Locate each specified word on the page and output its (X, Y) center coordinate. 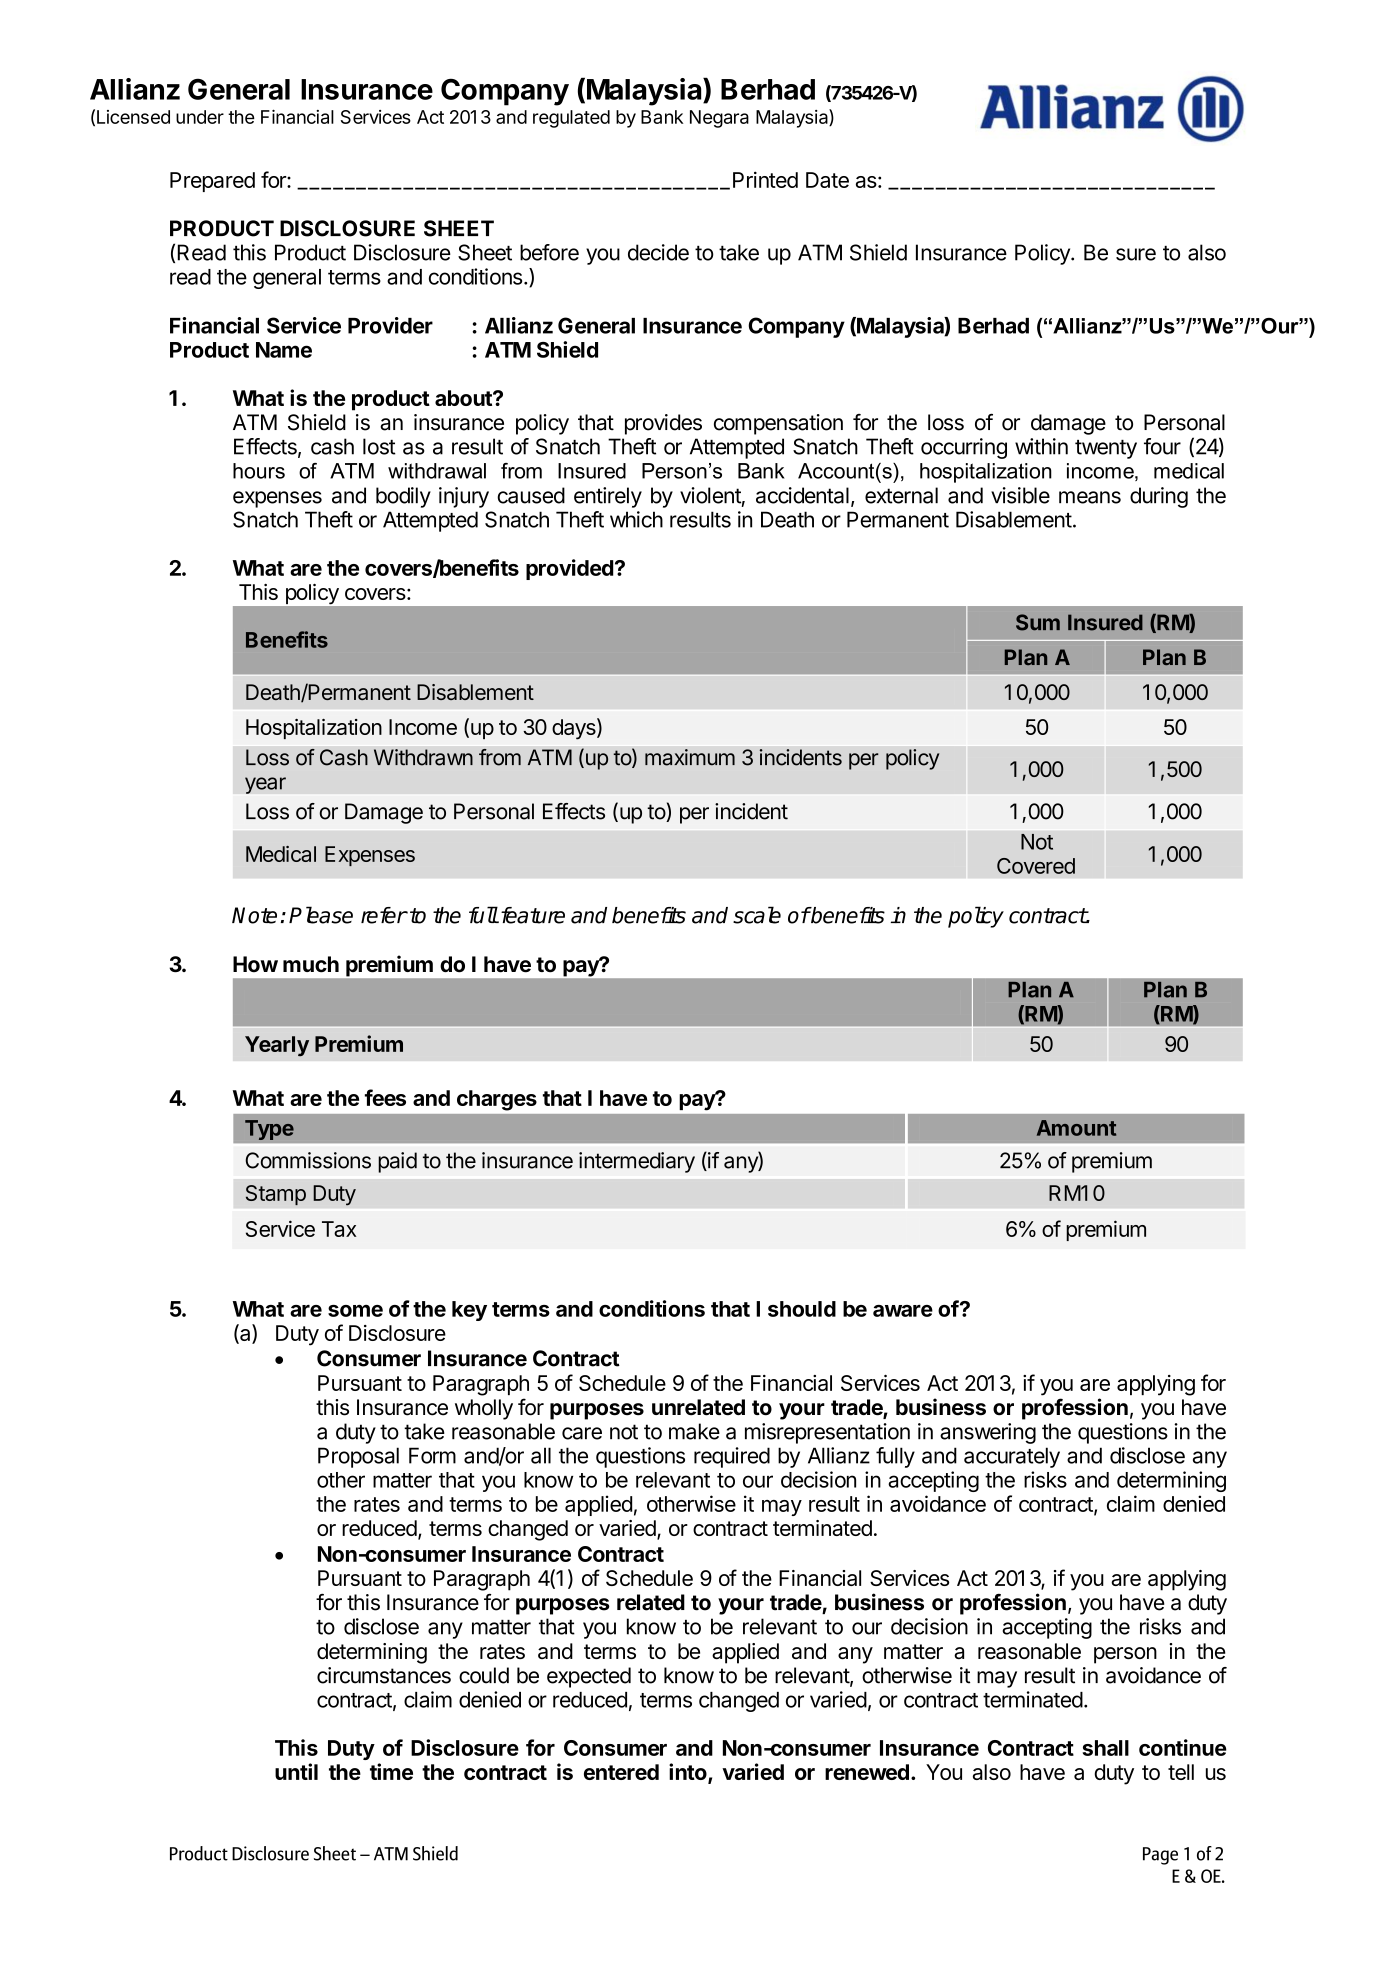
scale (757, 915)
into (689, 1773)
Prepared (212, 182)
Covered (1036, 866)
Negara (719, 119)
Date (827, 180)
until (296, 1771)
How (255, 964)
